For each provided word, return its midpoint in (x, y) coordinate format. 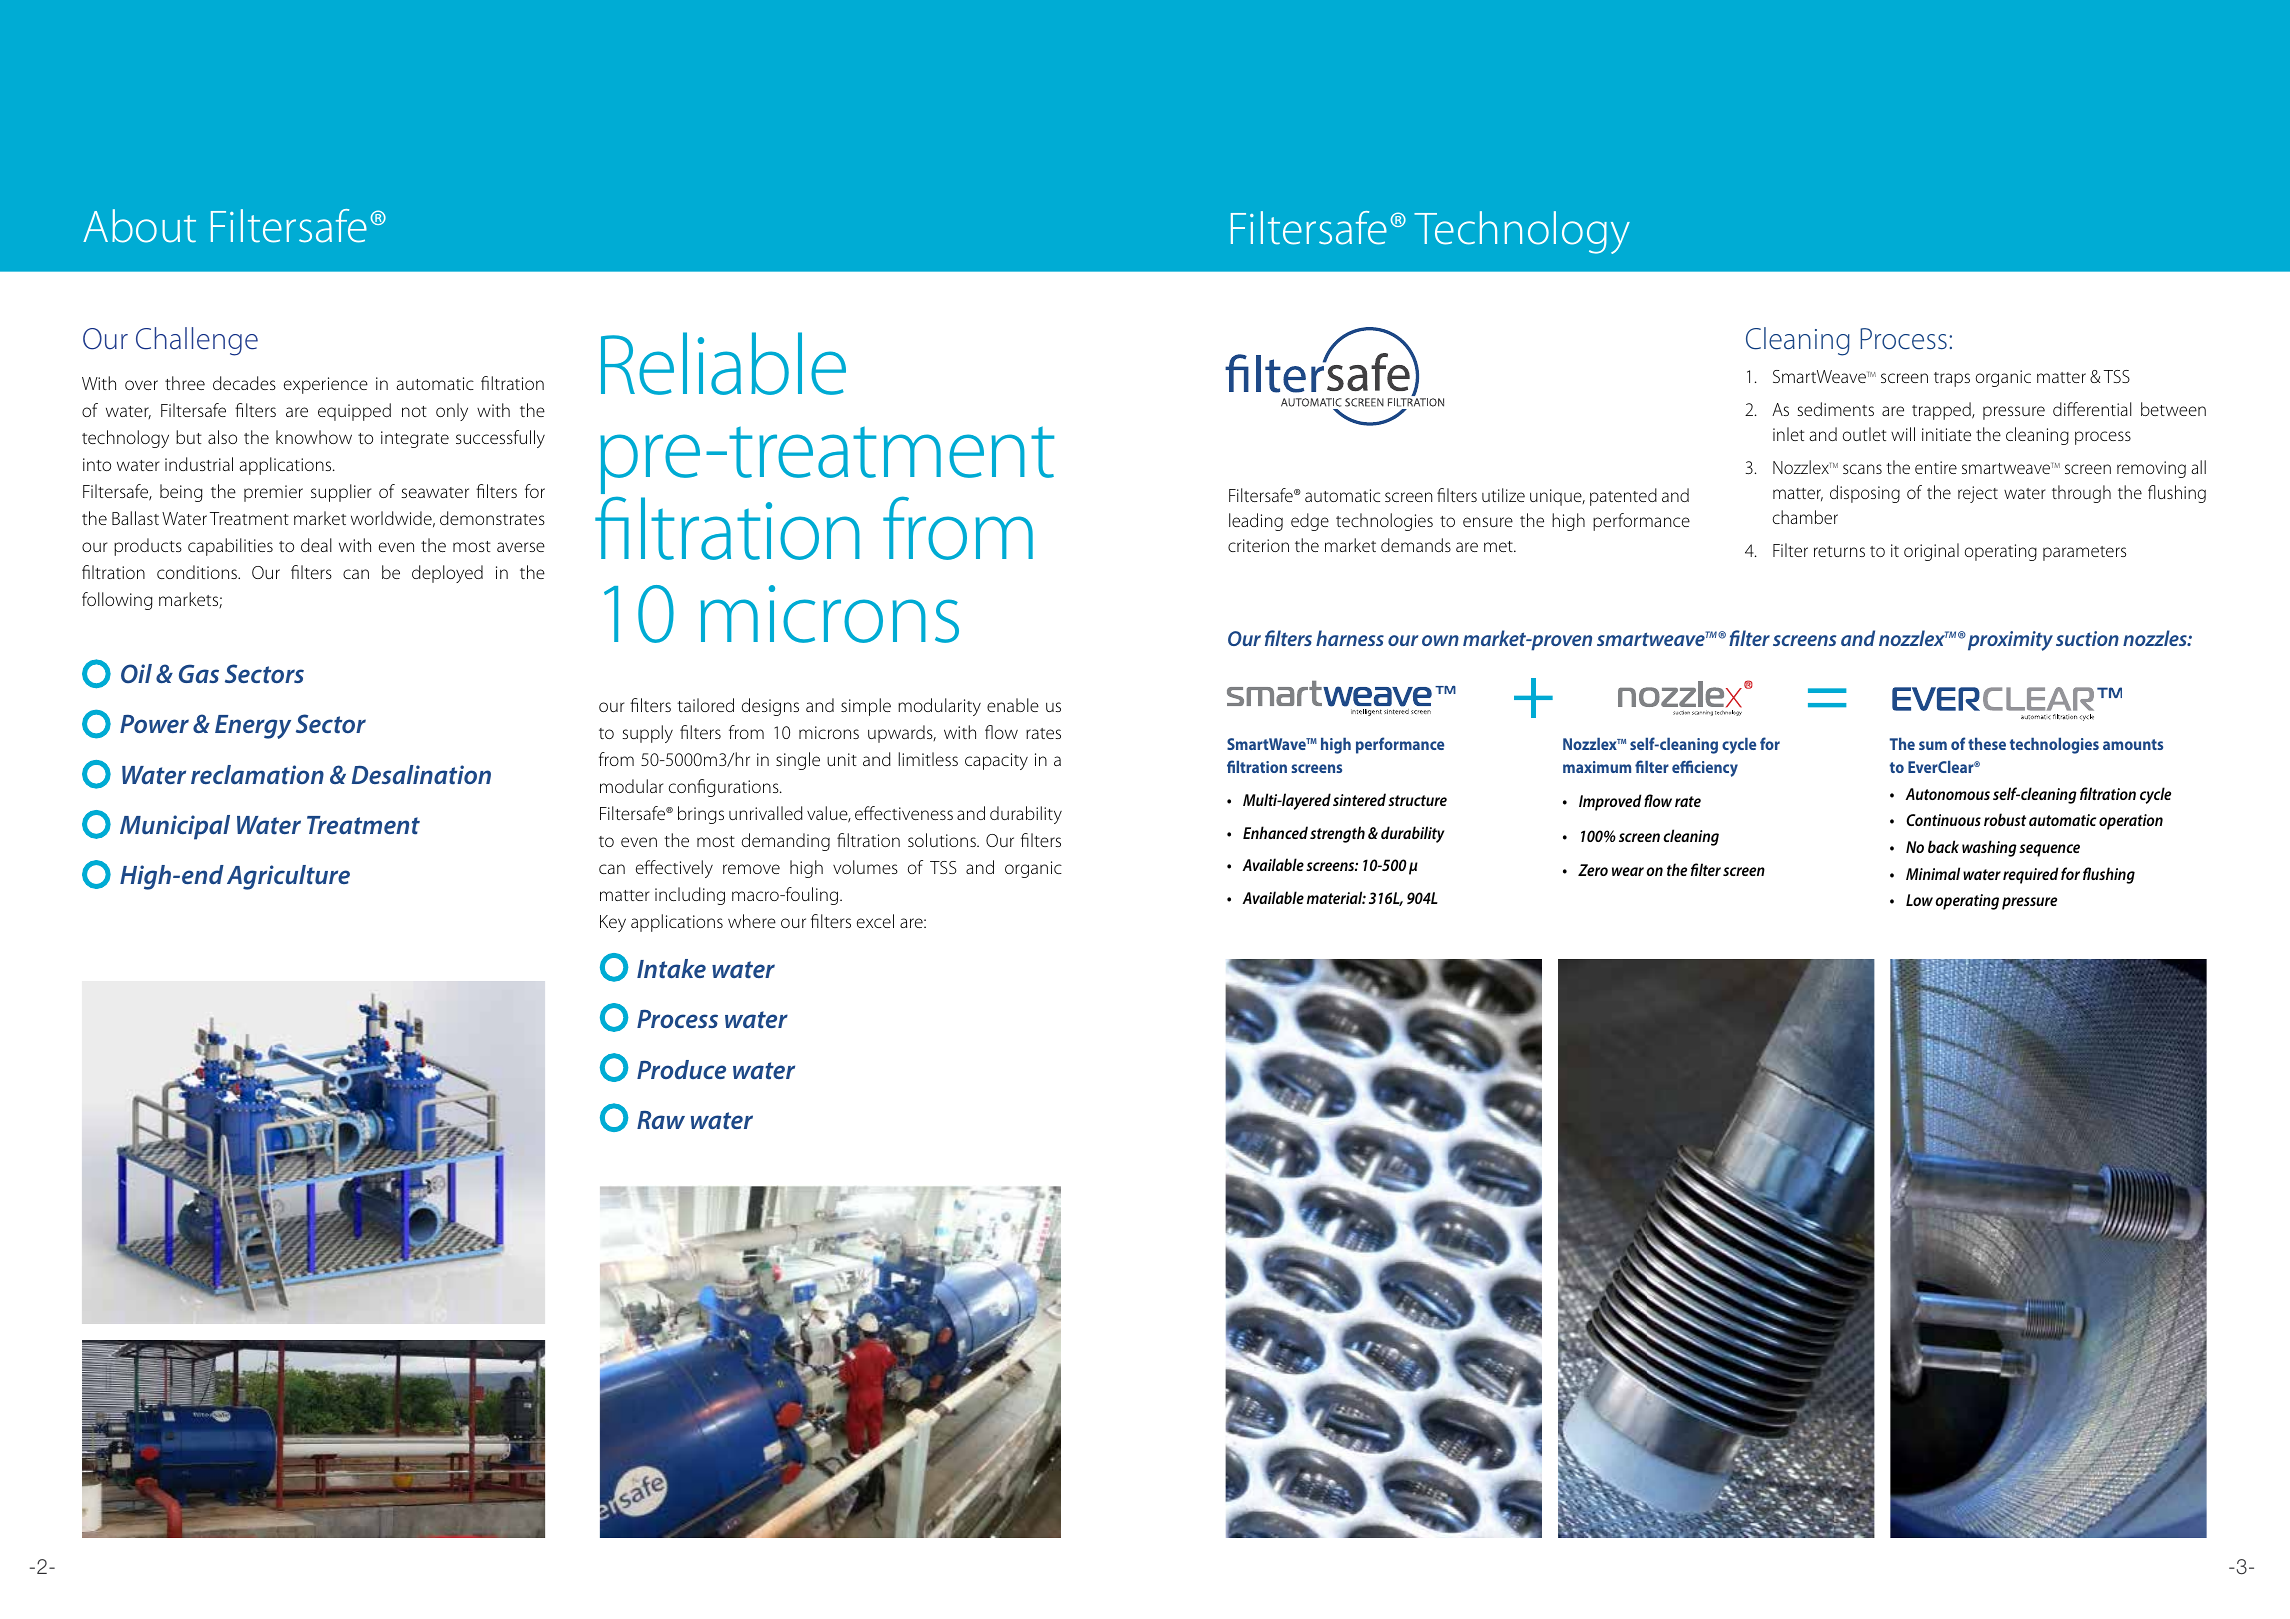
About (139, 226)
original (1931, 552)
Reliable (723, 363)
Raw (661, 1120)
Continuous (1943, 820)
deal (316, 545)
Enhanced (1275, 832)
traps (1952, 379)
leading (1256, 522)
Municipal (175, 827)
